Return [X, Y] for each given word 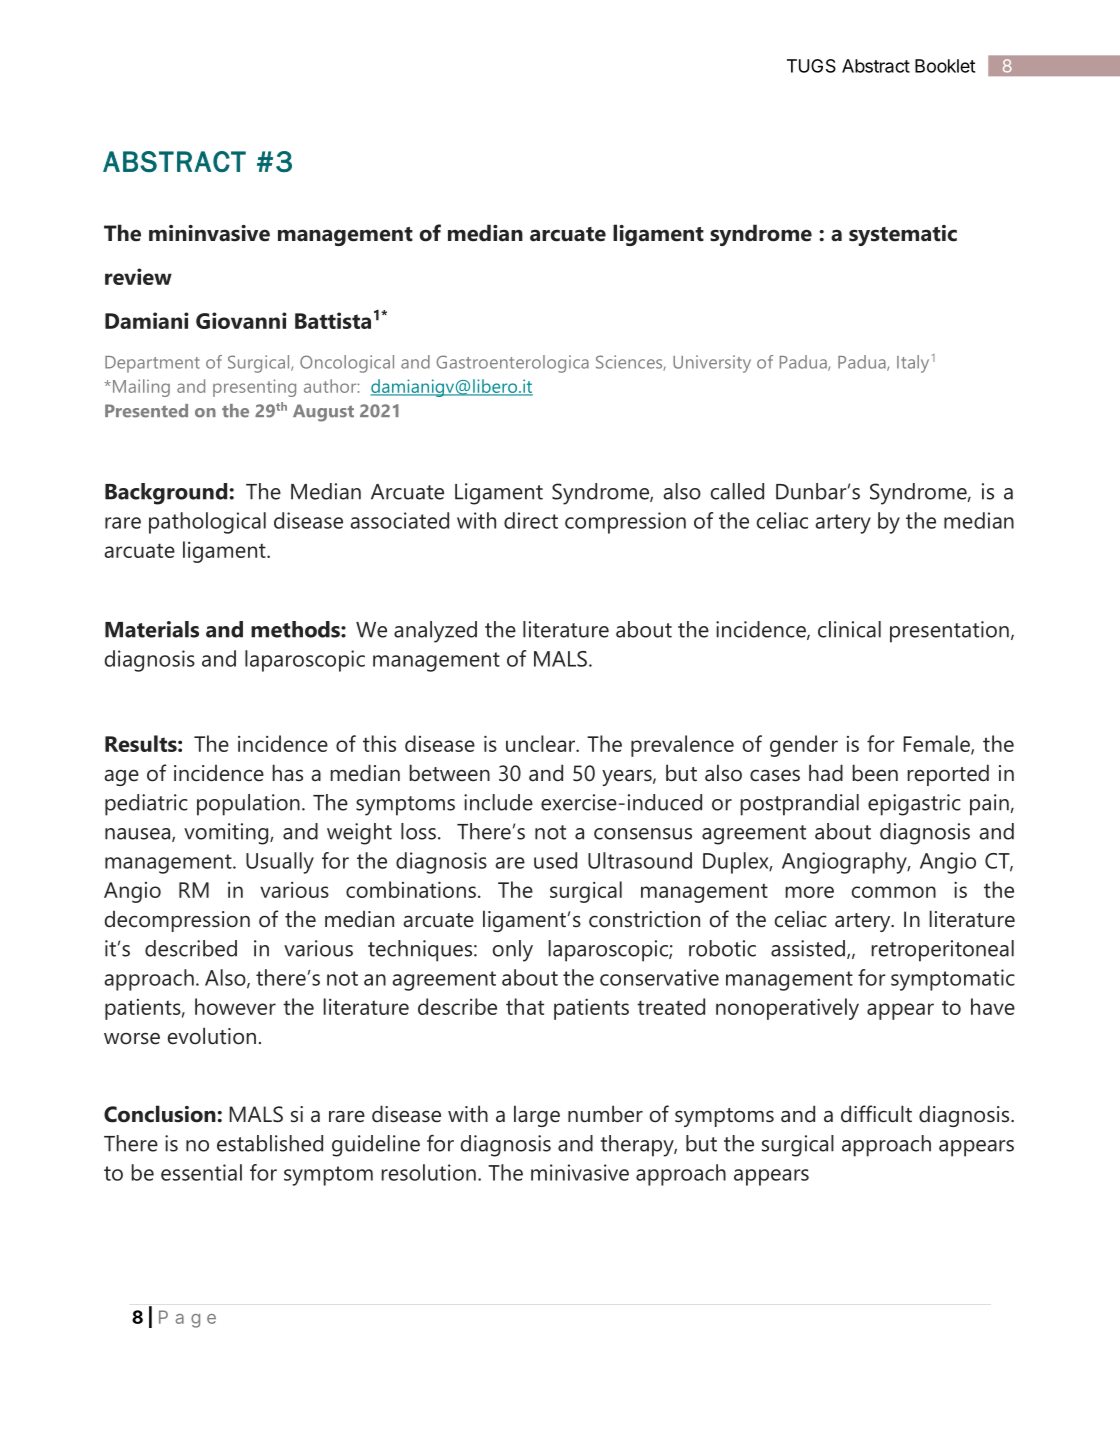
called [737, 491]
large [537, 1116]
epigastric [914, 805]
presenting [254, 388]
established [270, 1143]
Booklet [945, 66]
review [138, 276]
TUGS [811, 66]
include [498, 802]
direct [531, 520]
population [248, 805]
